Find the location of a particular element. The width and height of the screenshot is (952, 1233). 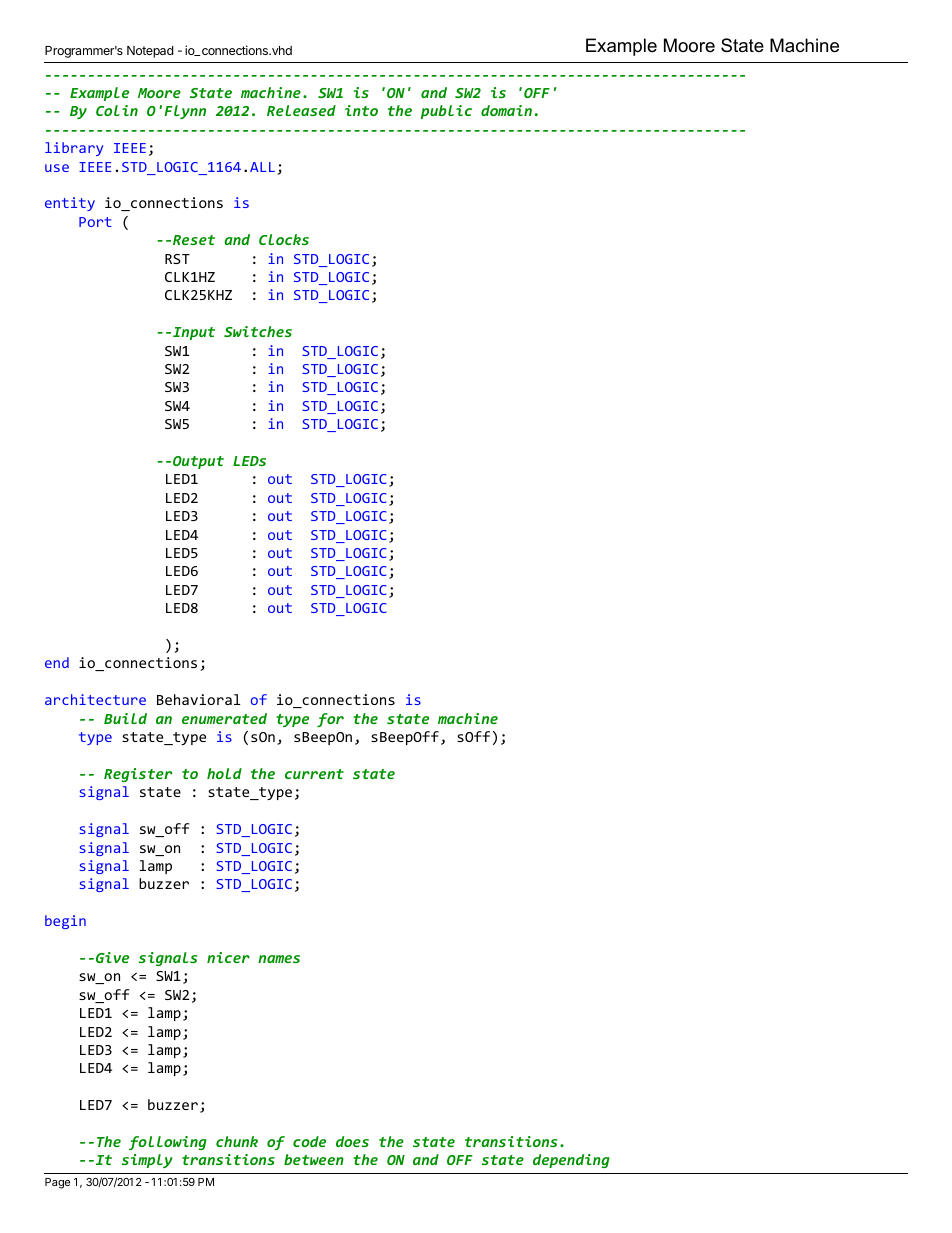

depending is located at coordinates (571, 1161).
